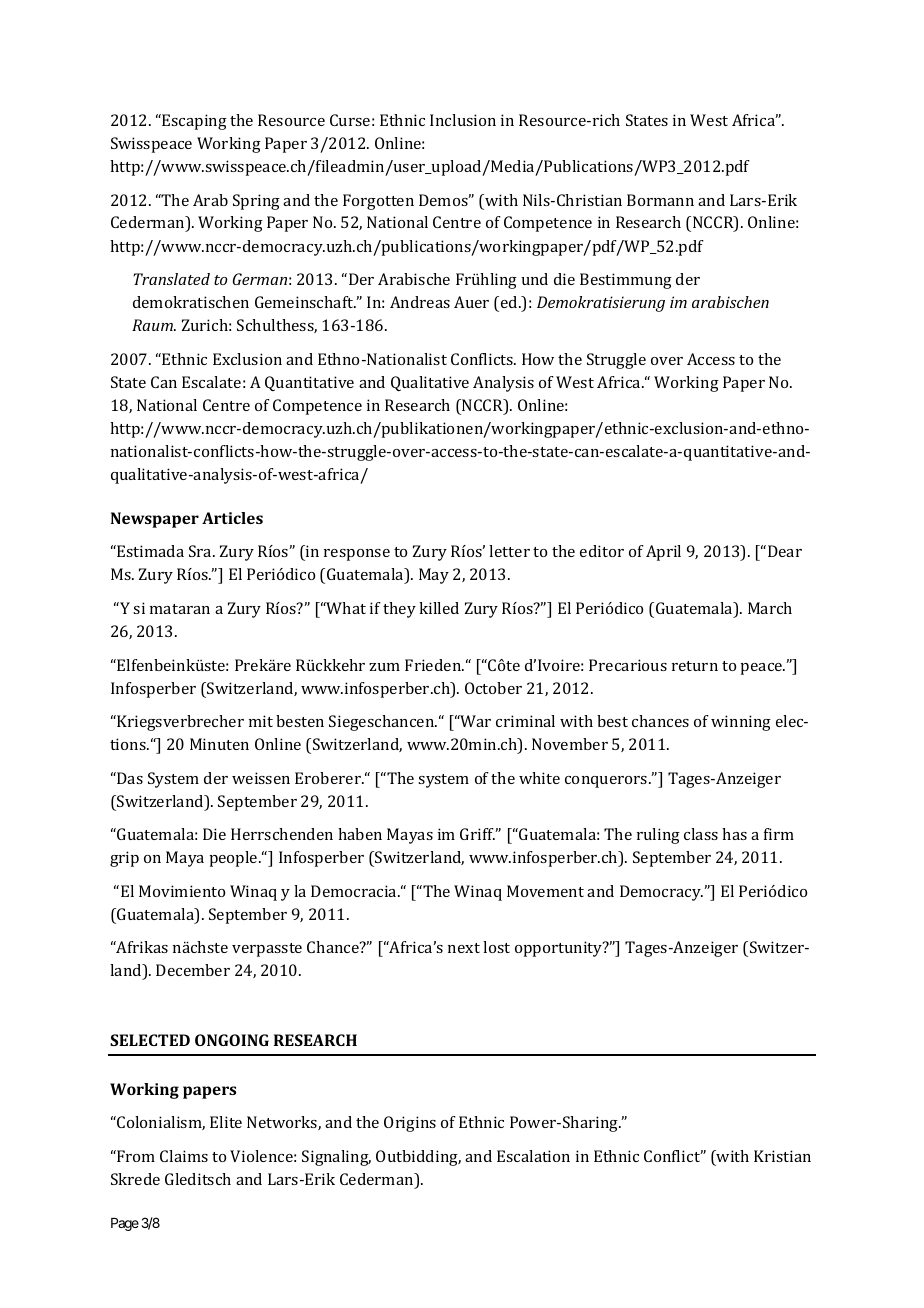 The width and height of the screenshot is (924, 1308). I want to click on Escalation, so click(533, 1156).
